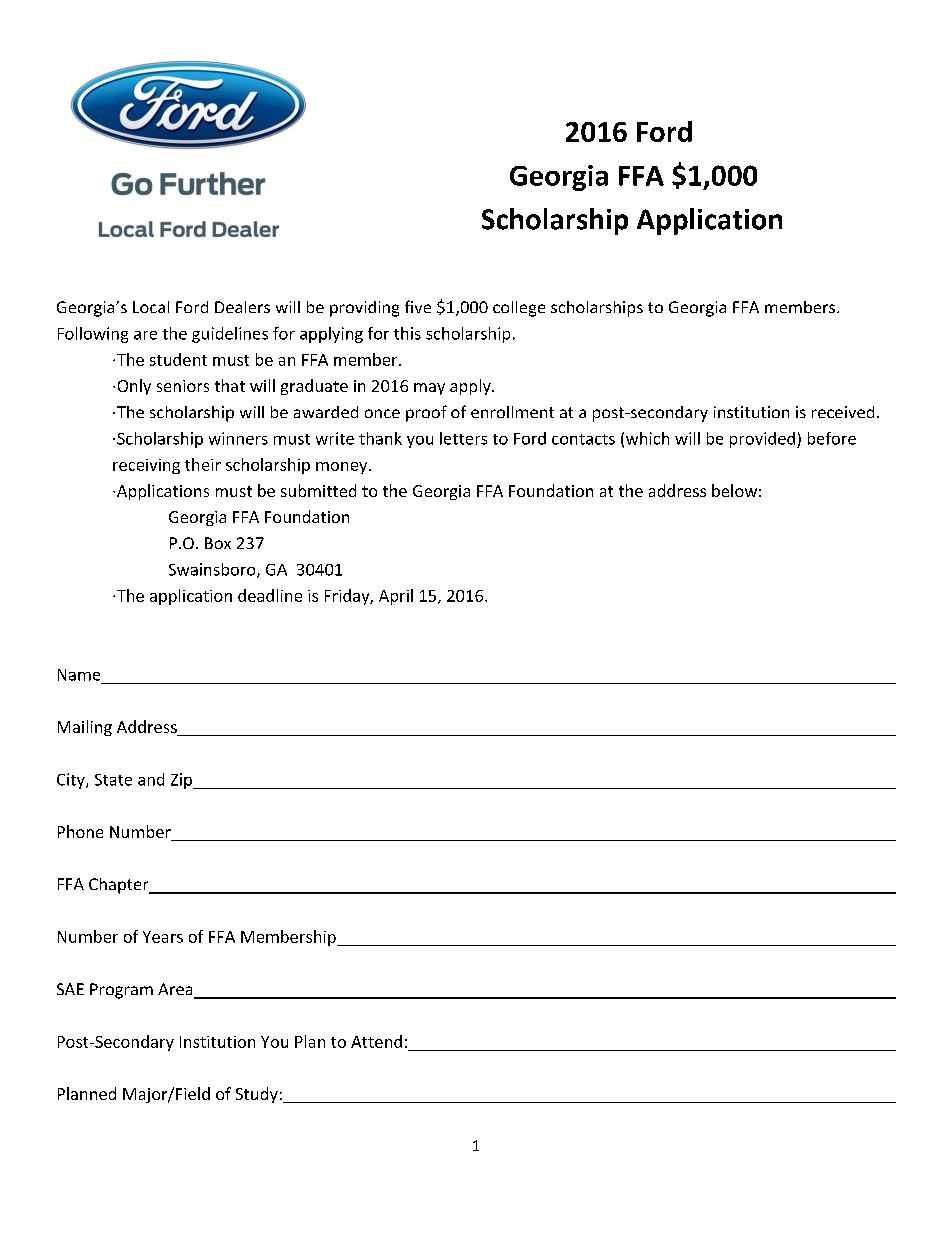 The image size is (952, 1233). Describe the element at coordinates (832, 438) in the page. I see `before` at that location.
